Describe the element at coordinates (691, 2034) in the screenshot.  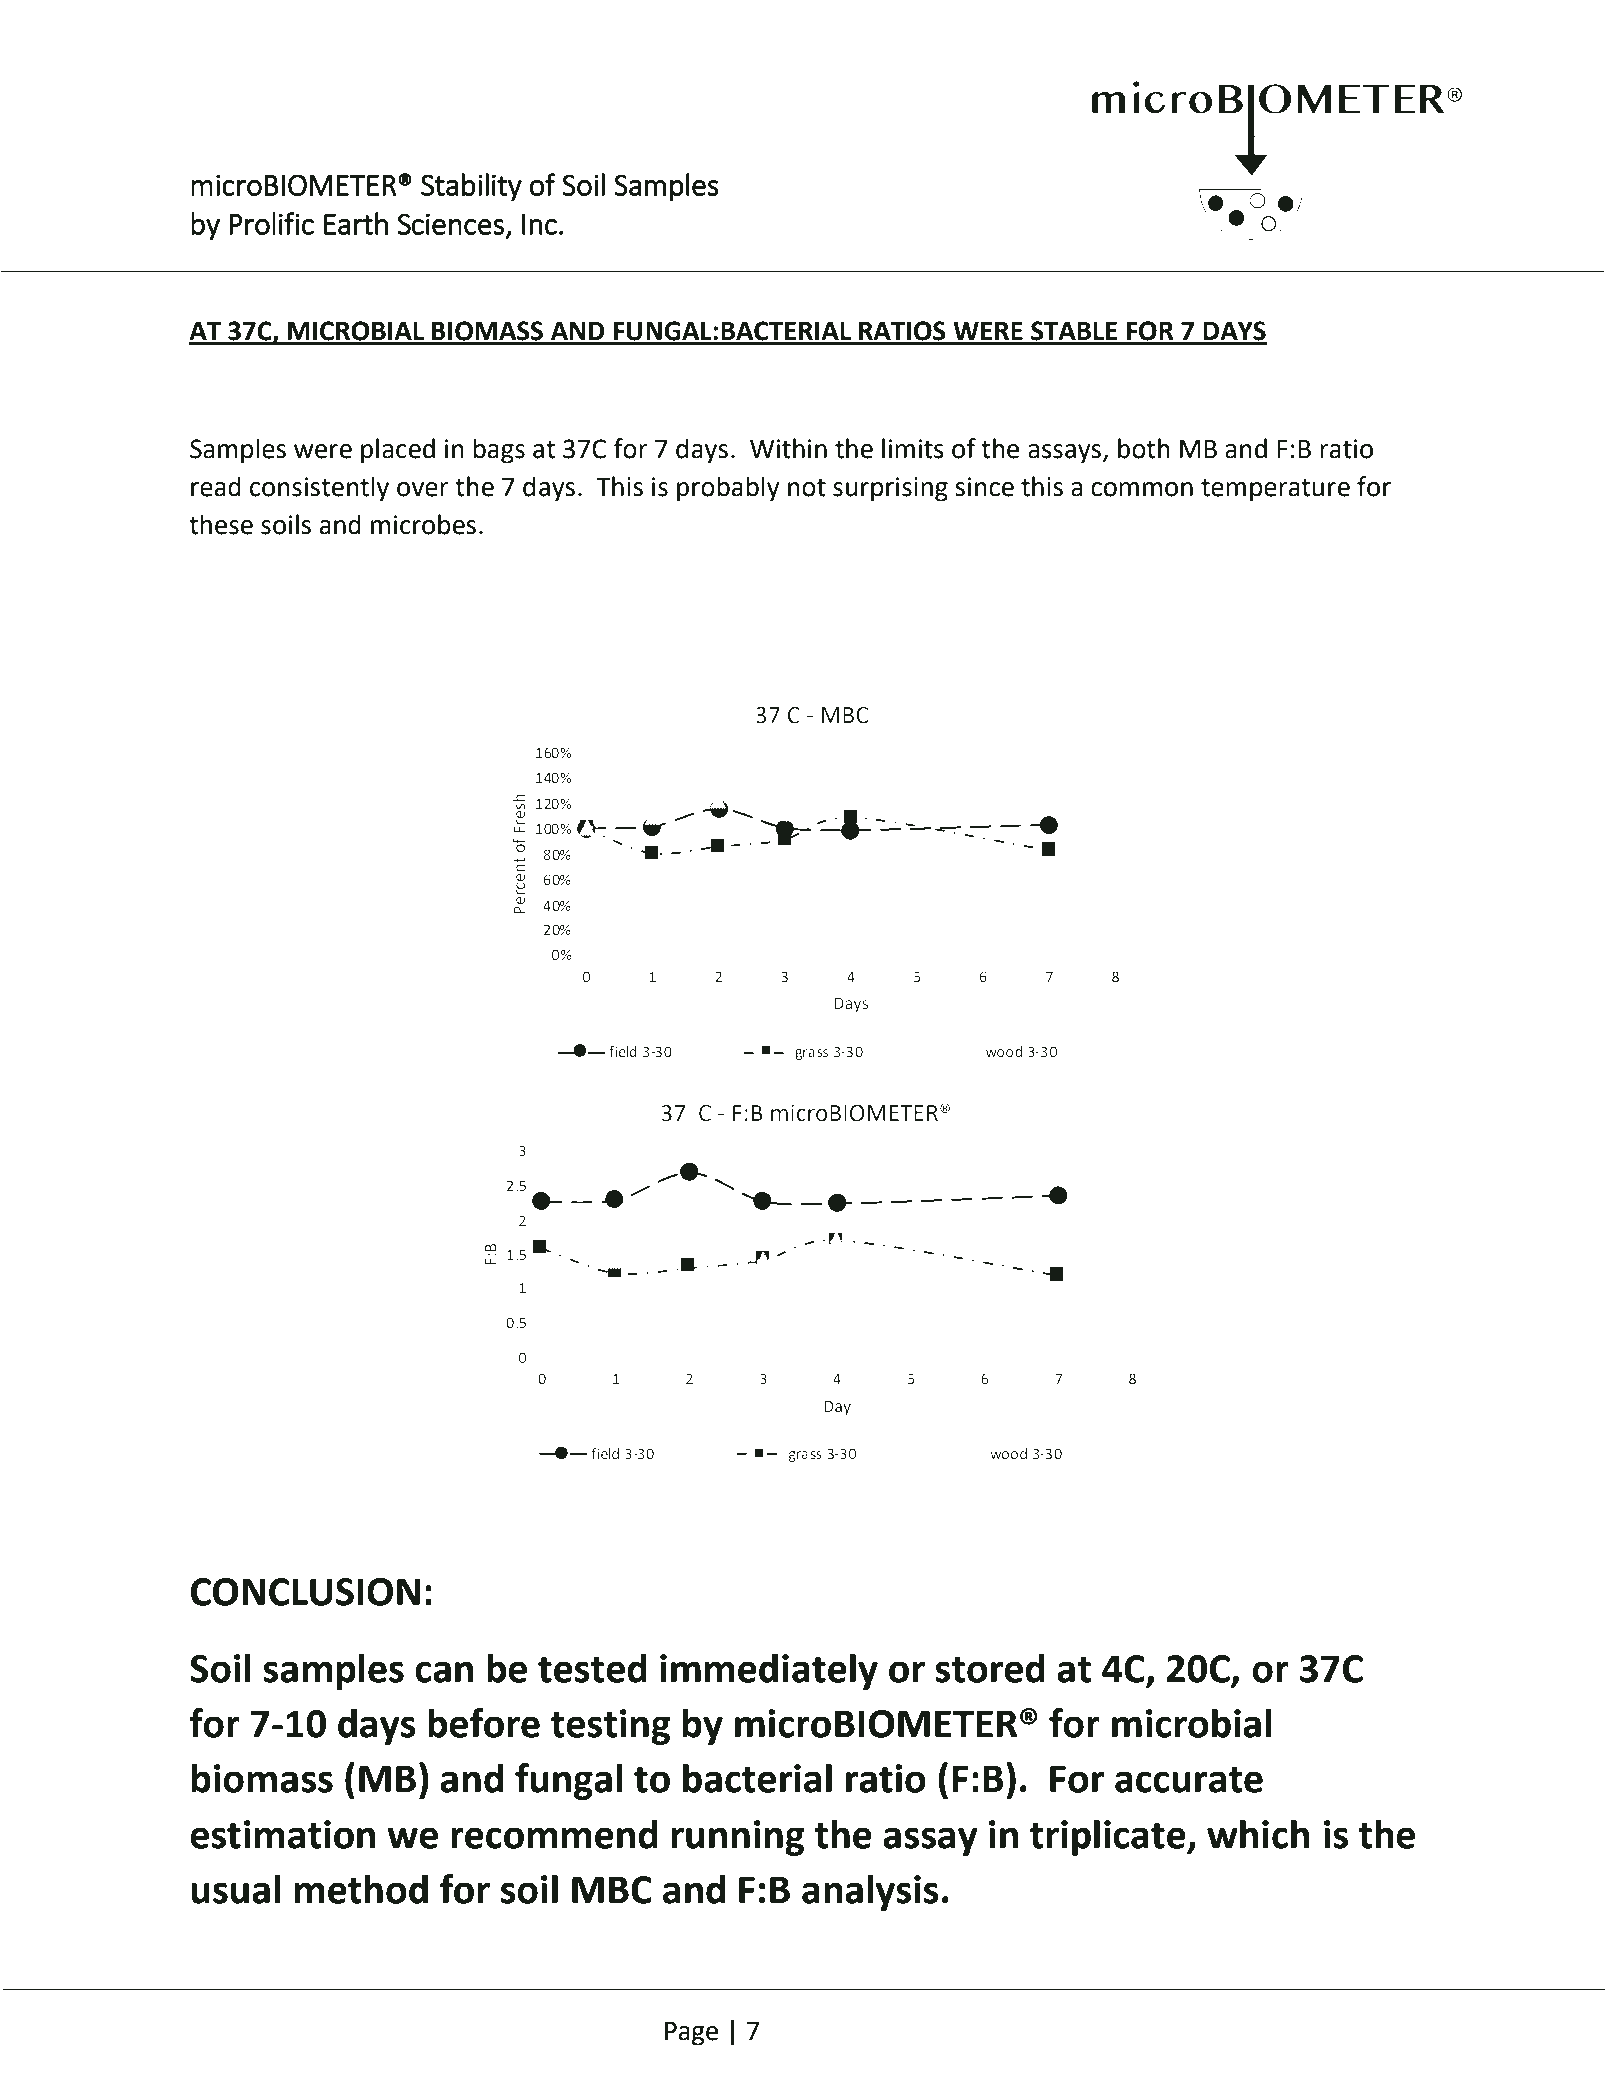
I see `Page` at that location.
